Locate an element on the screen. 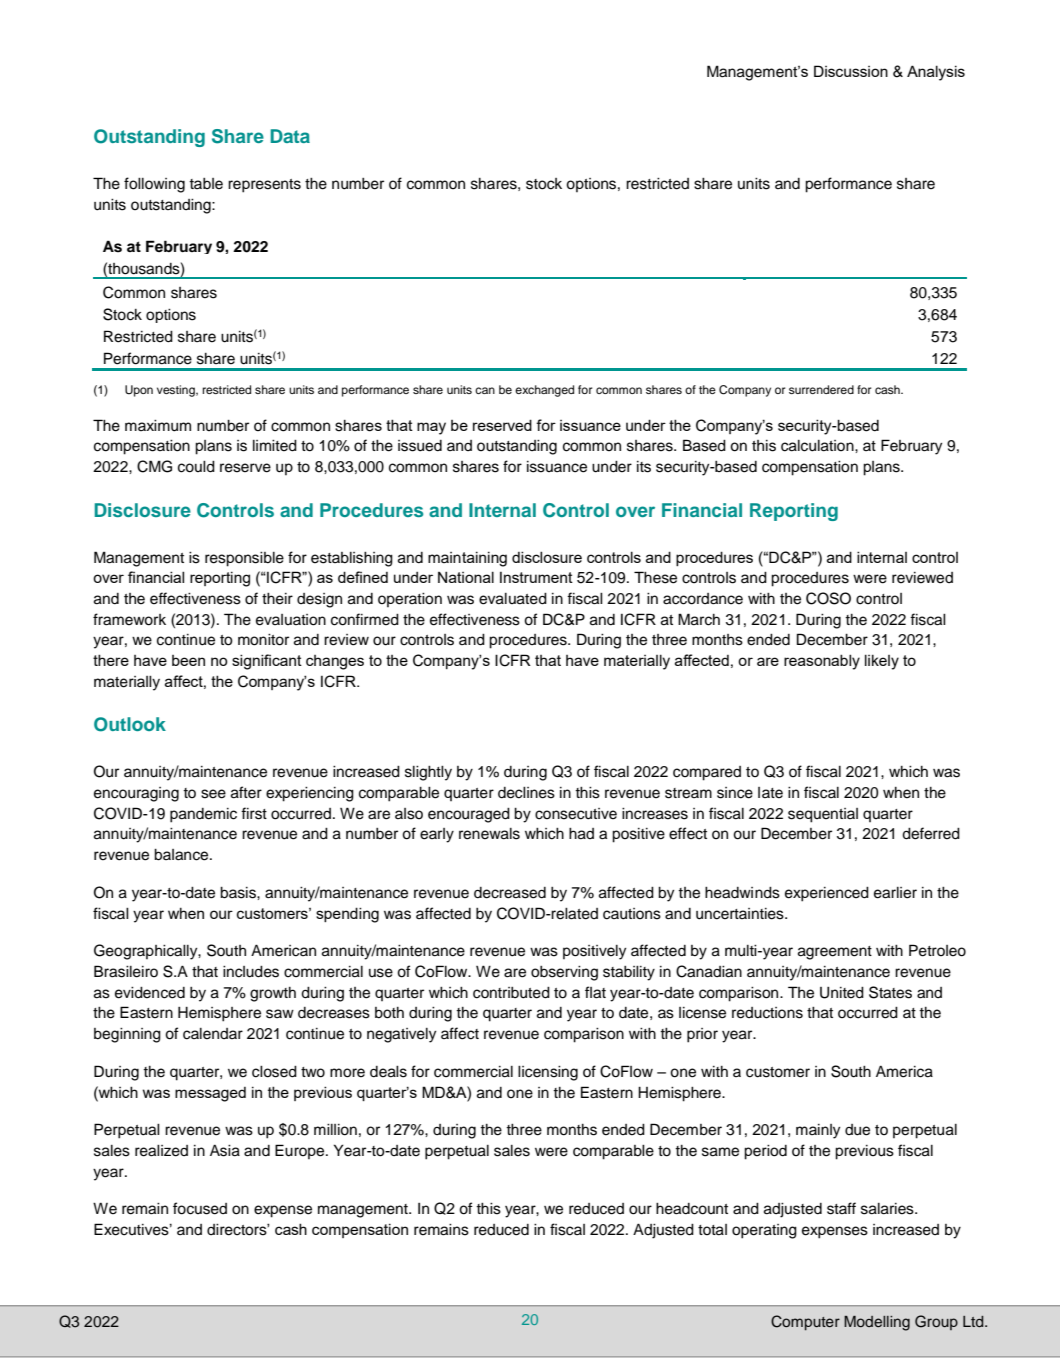  focused is located at coordinates (200, 1208).
